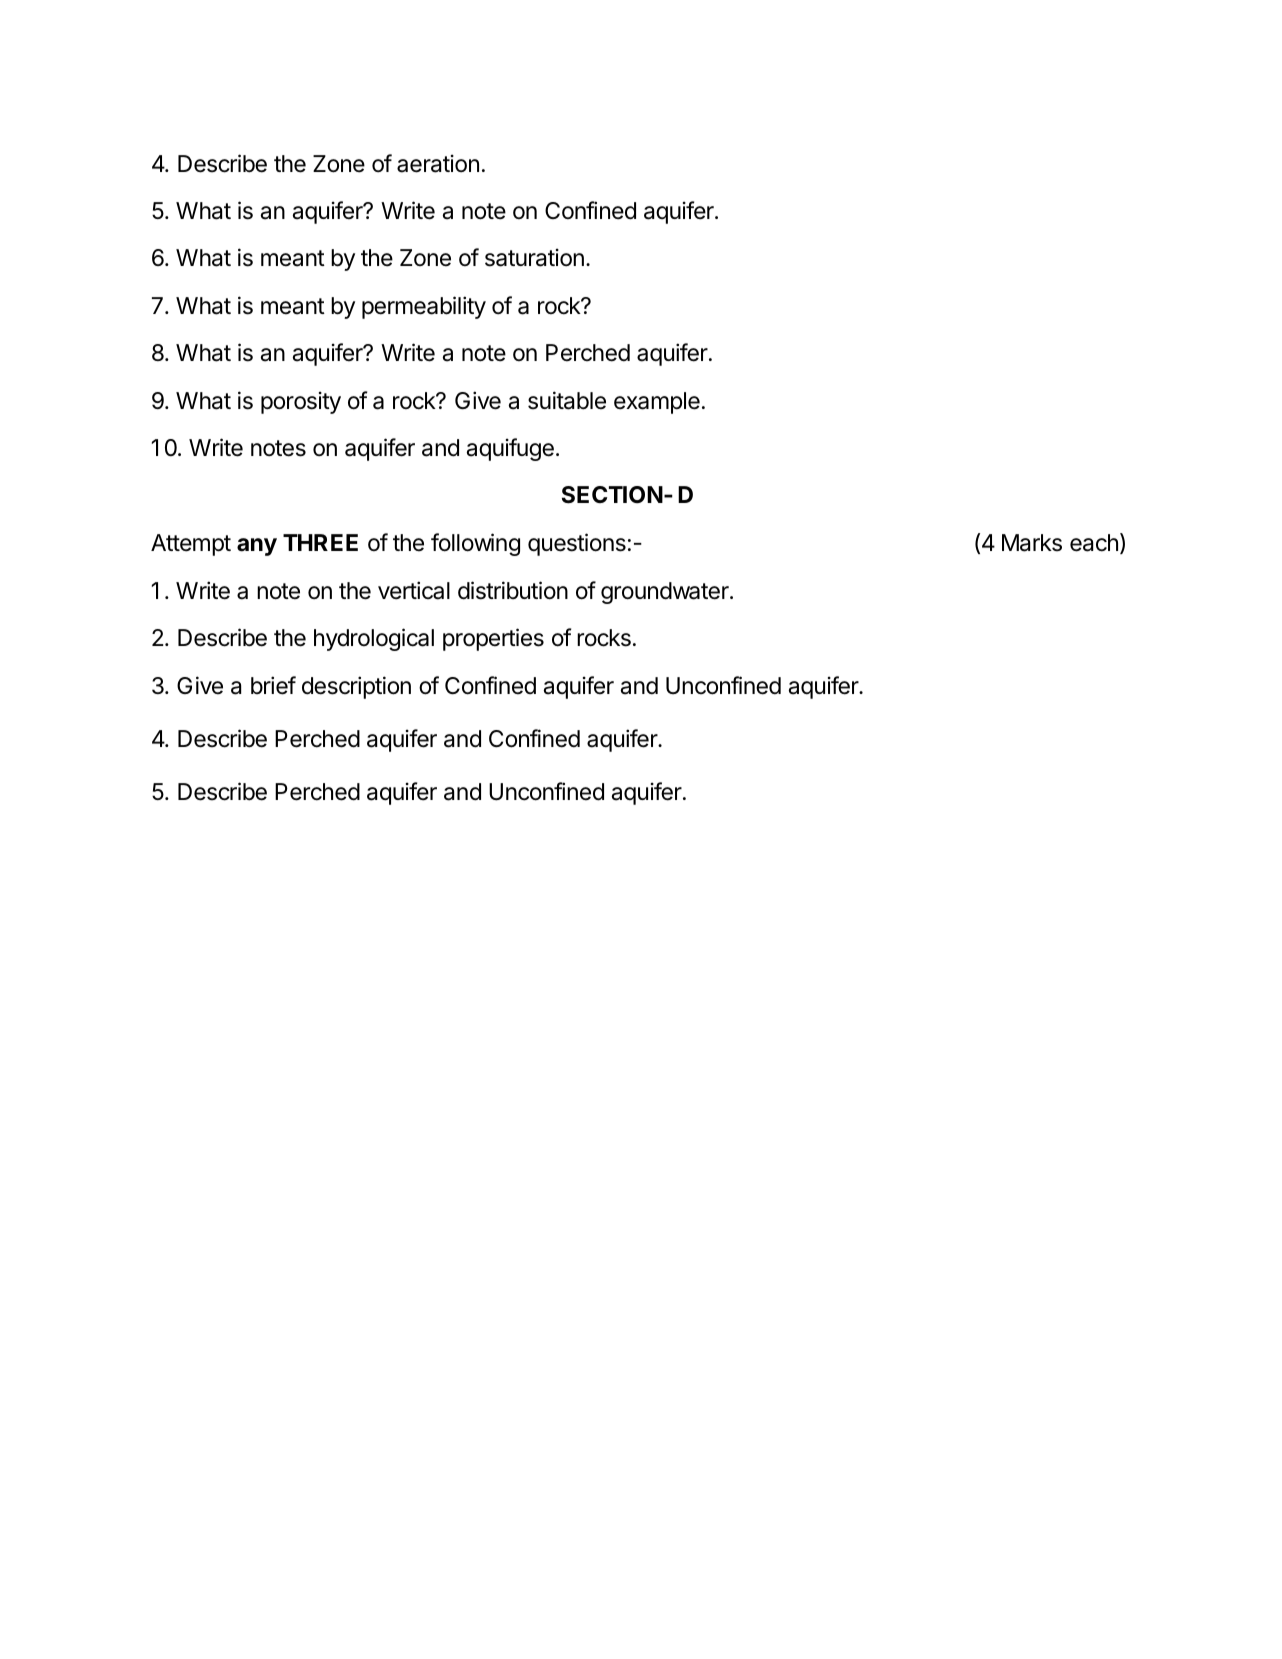  I want to click on example, so click(657, 403).
